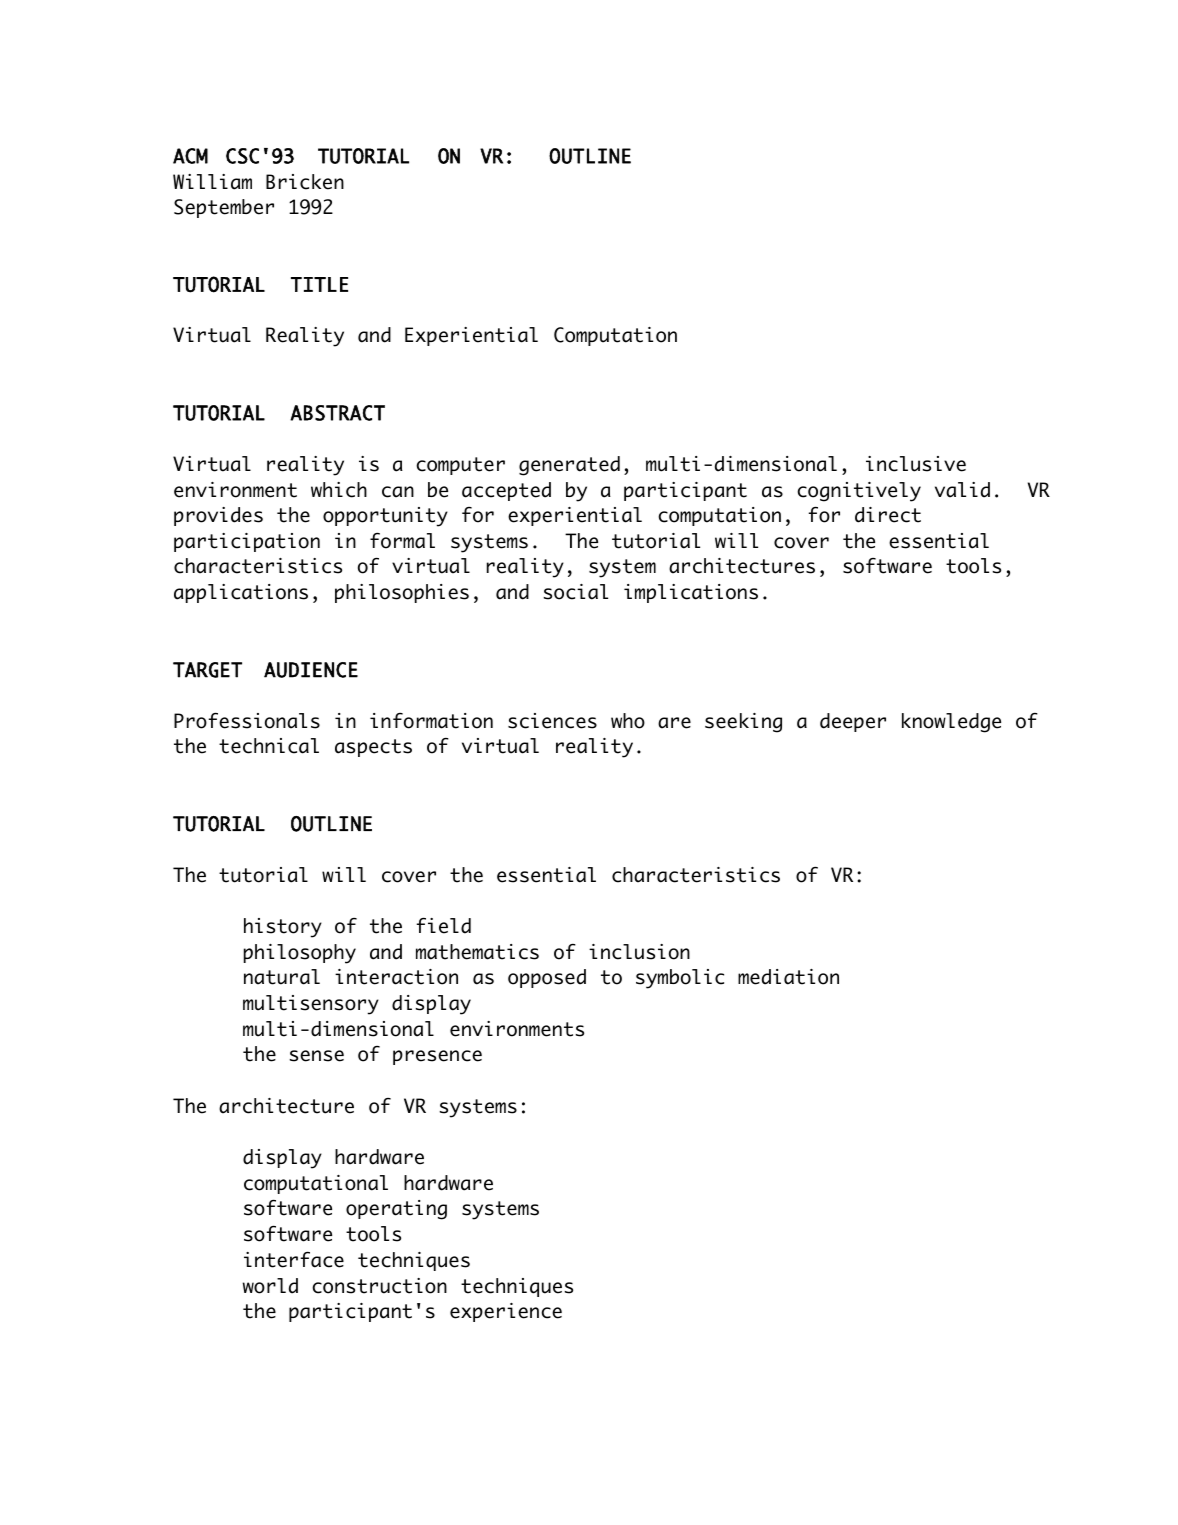  I want to click on TITLE, so click(319, 284).
